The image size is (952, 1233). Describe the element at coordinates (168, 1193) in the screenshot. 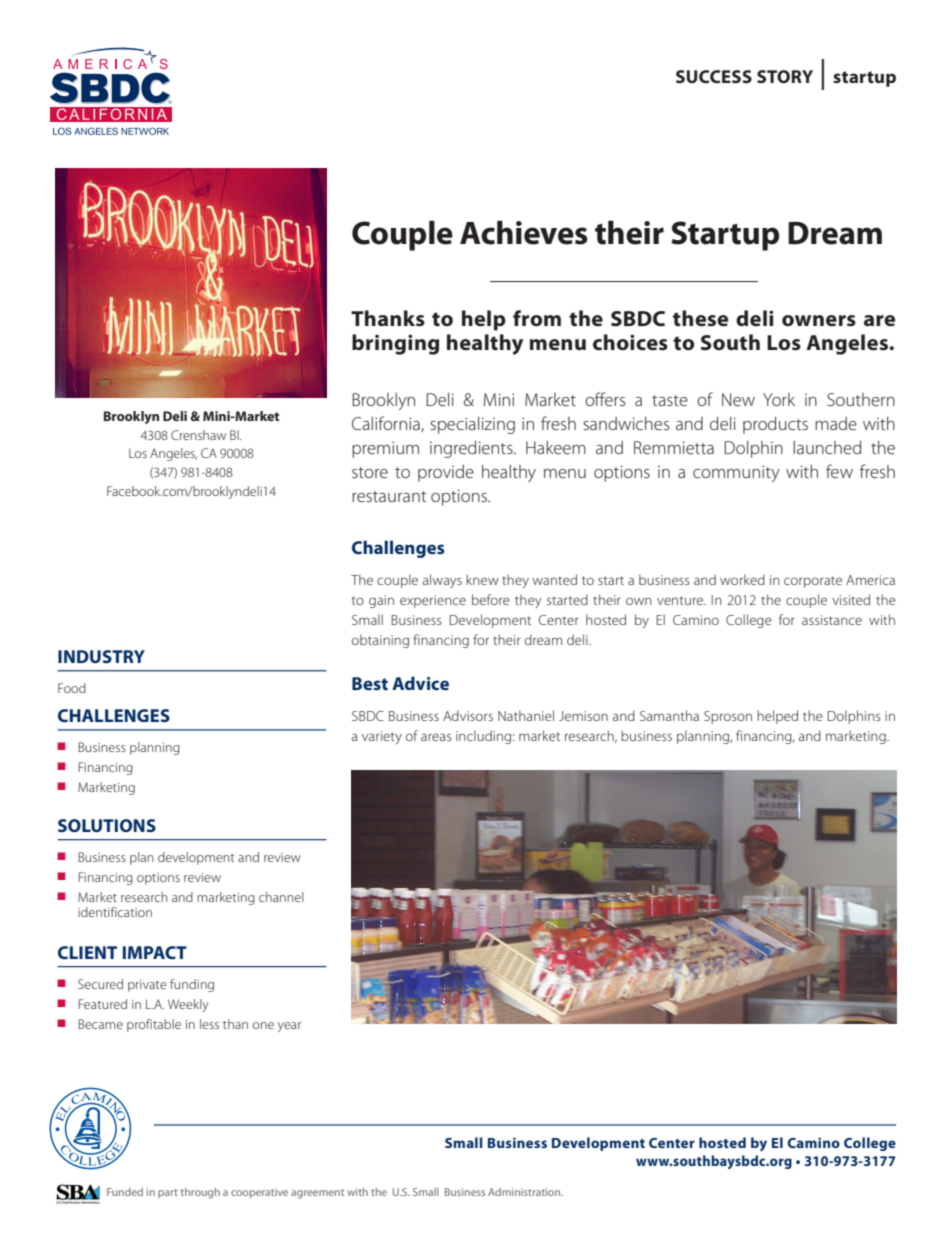

I see `part` at that location.
